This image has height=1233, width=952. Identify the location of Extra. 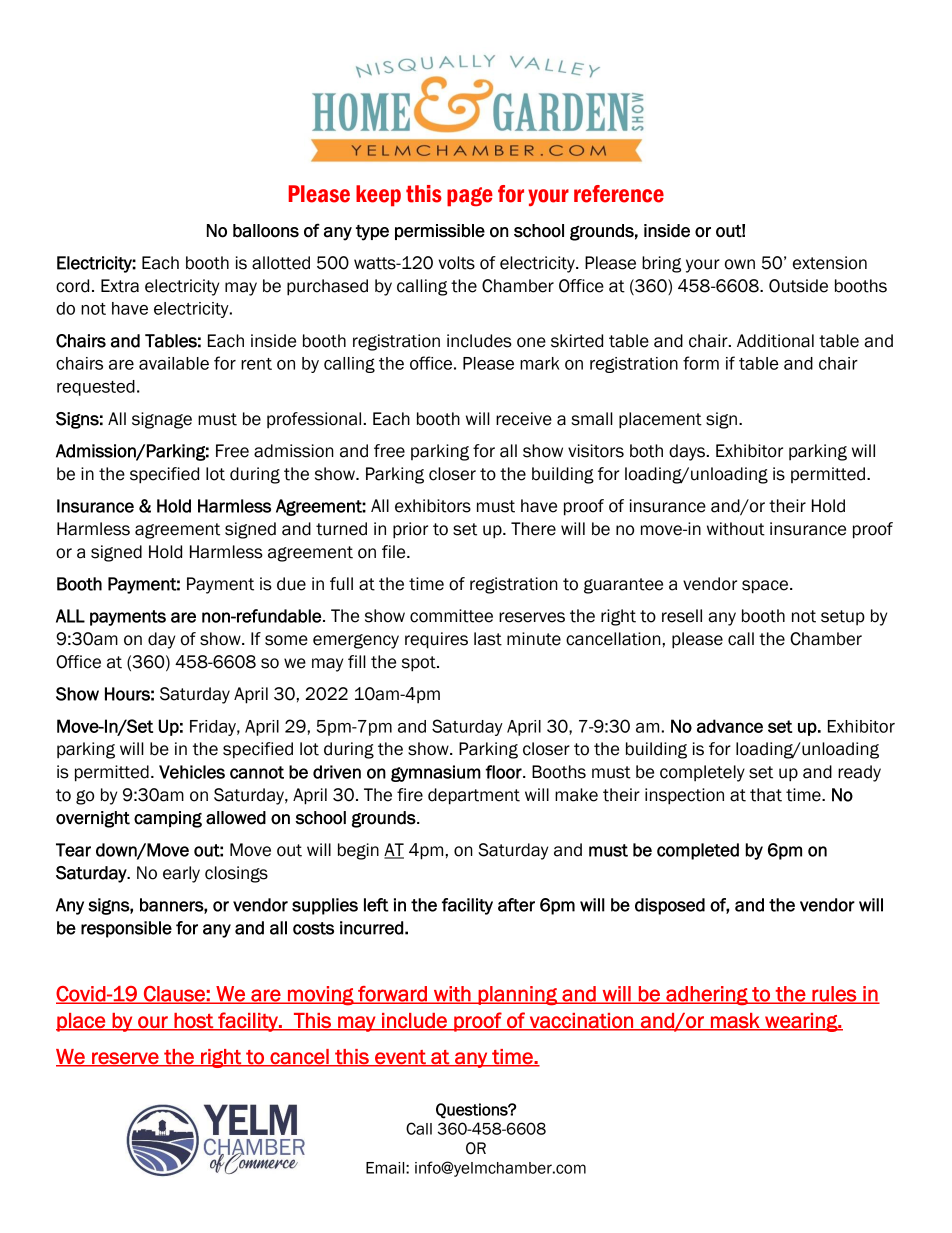
(120, 286).
